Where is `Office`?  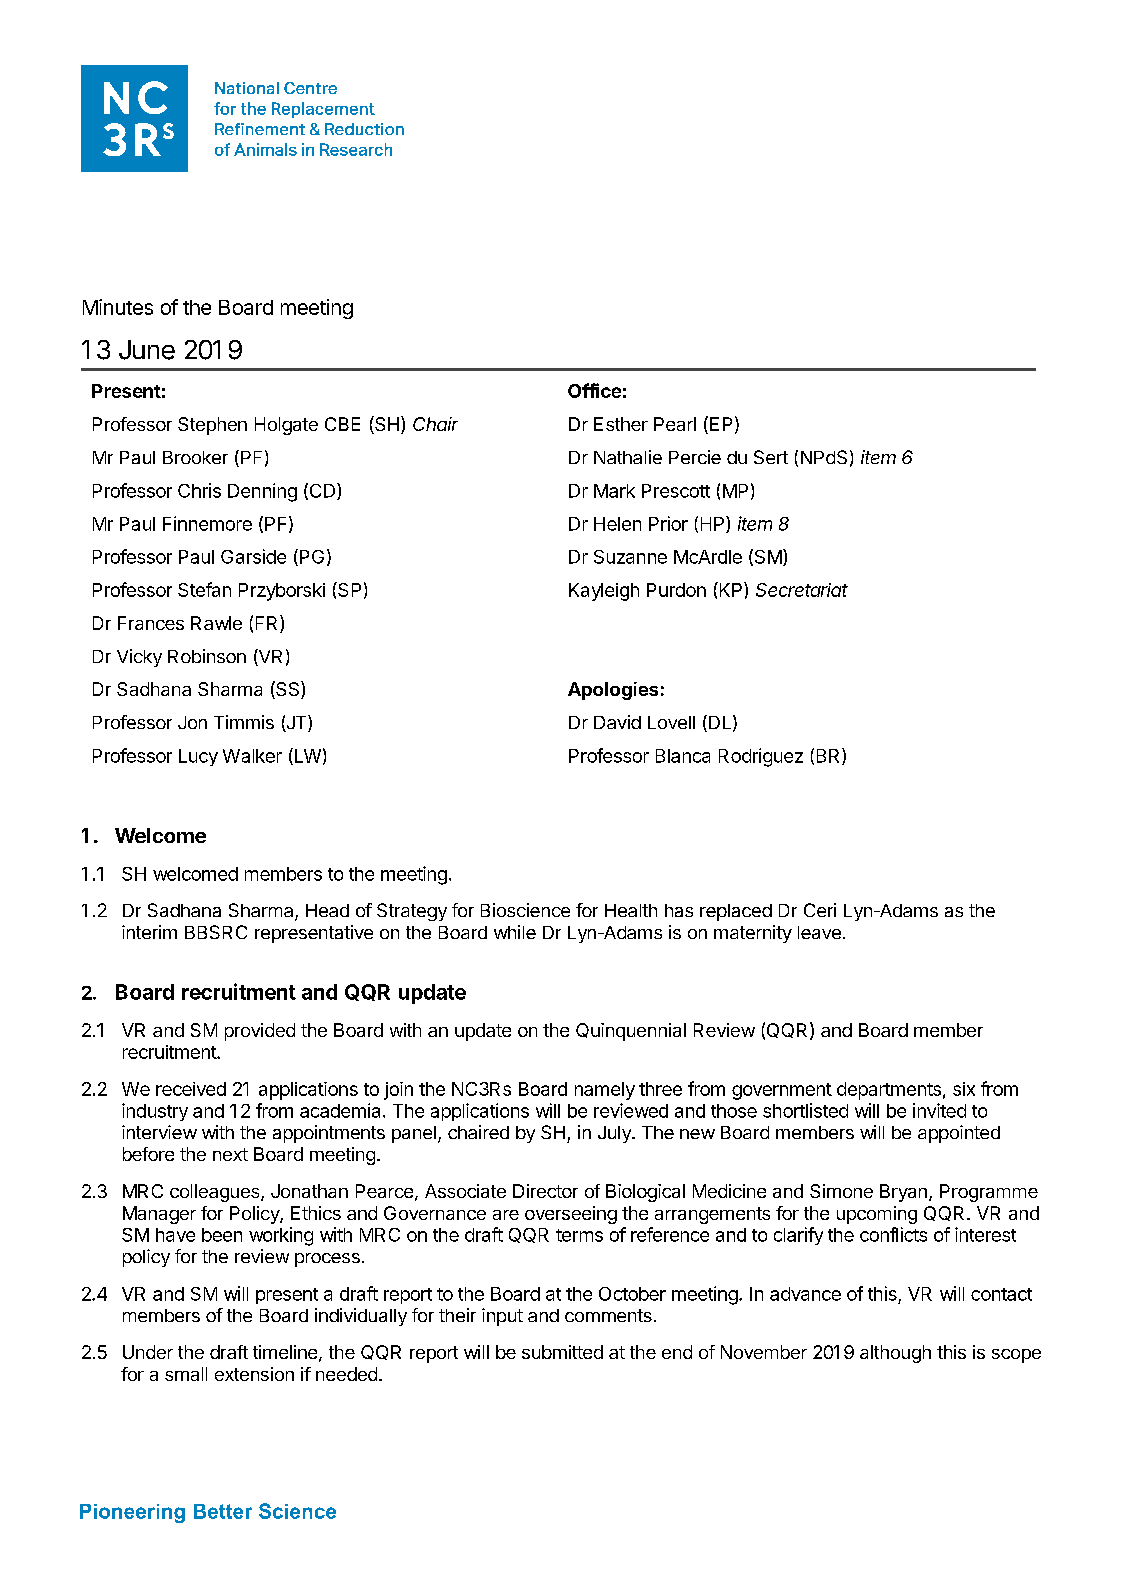
Office is located at coordinates (594, 390).
